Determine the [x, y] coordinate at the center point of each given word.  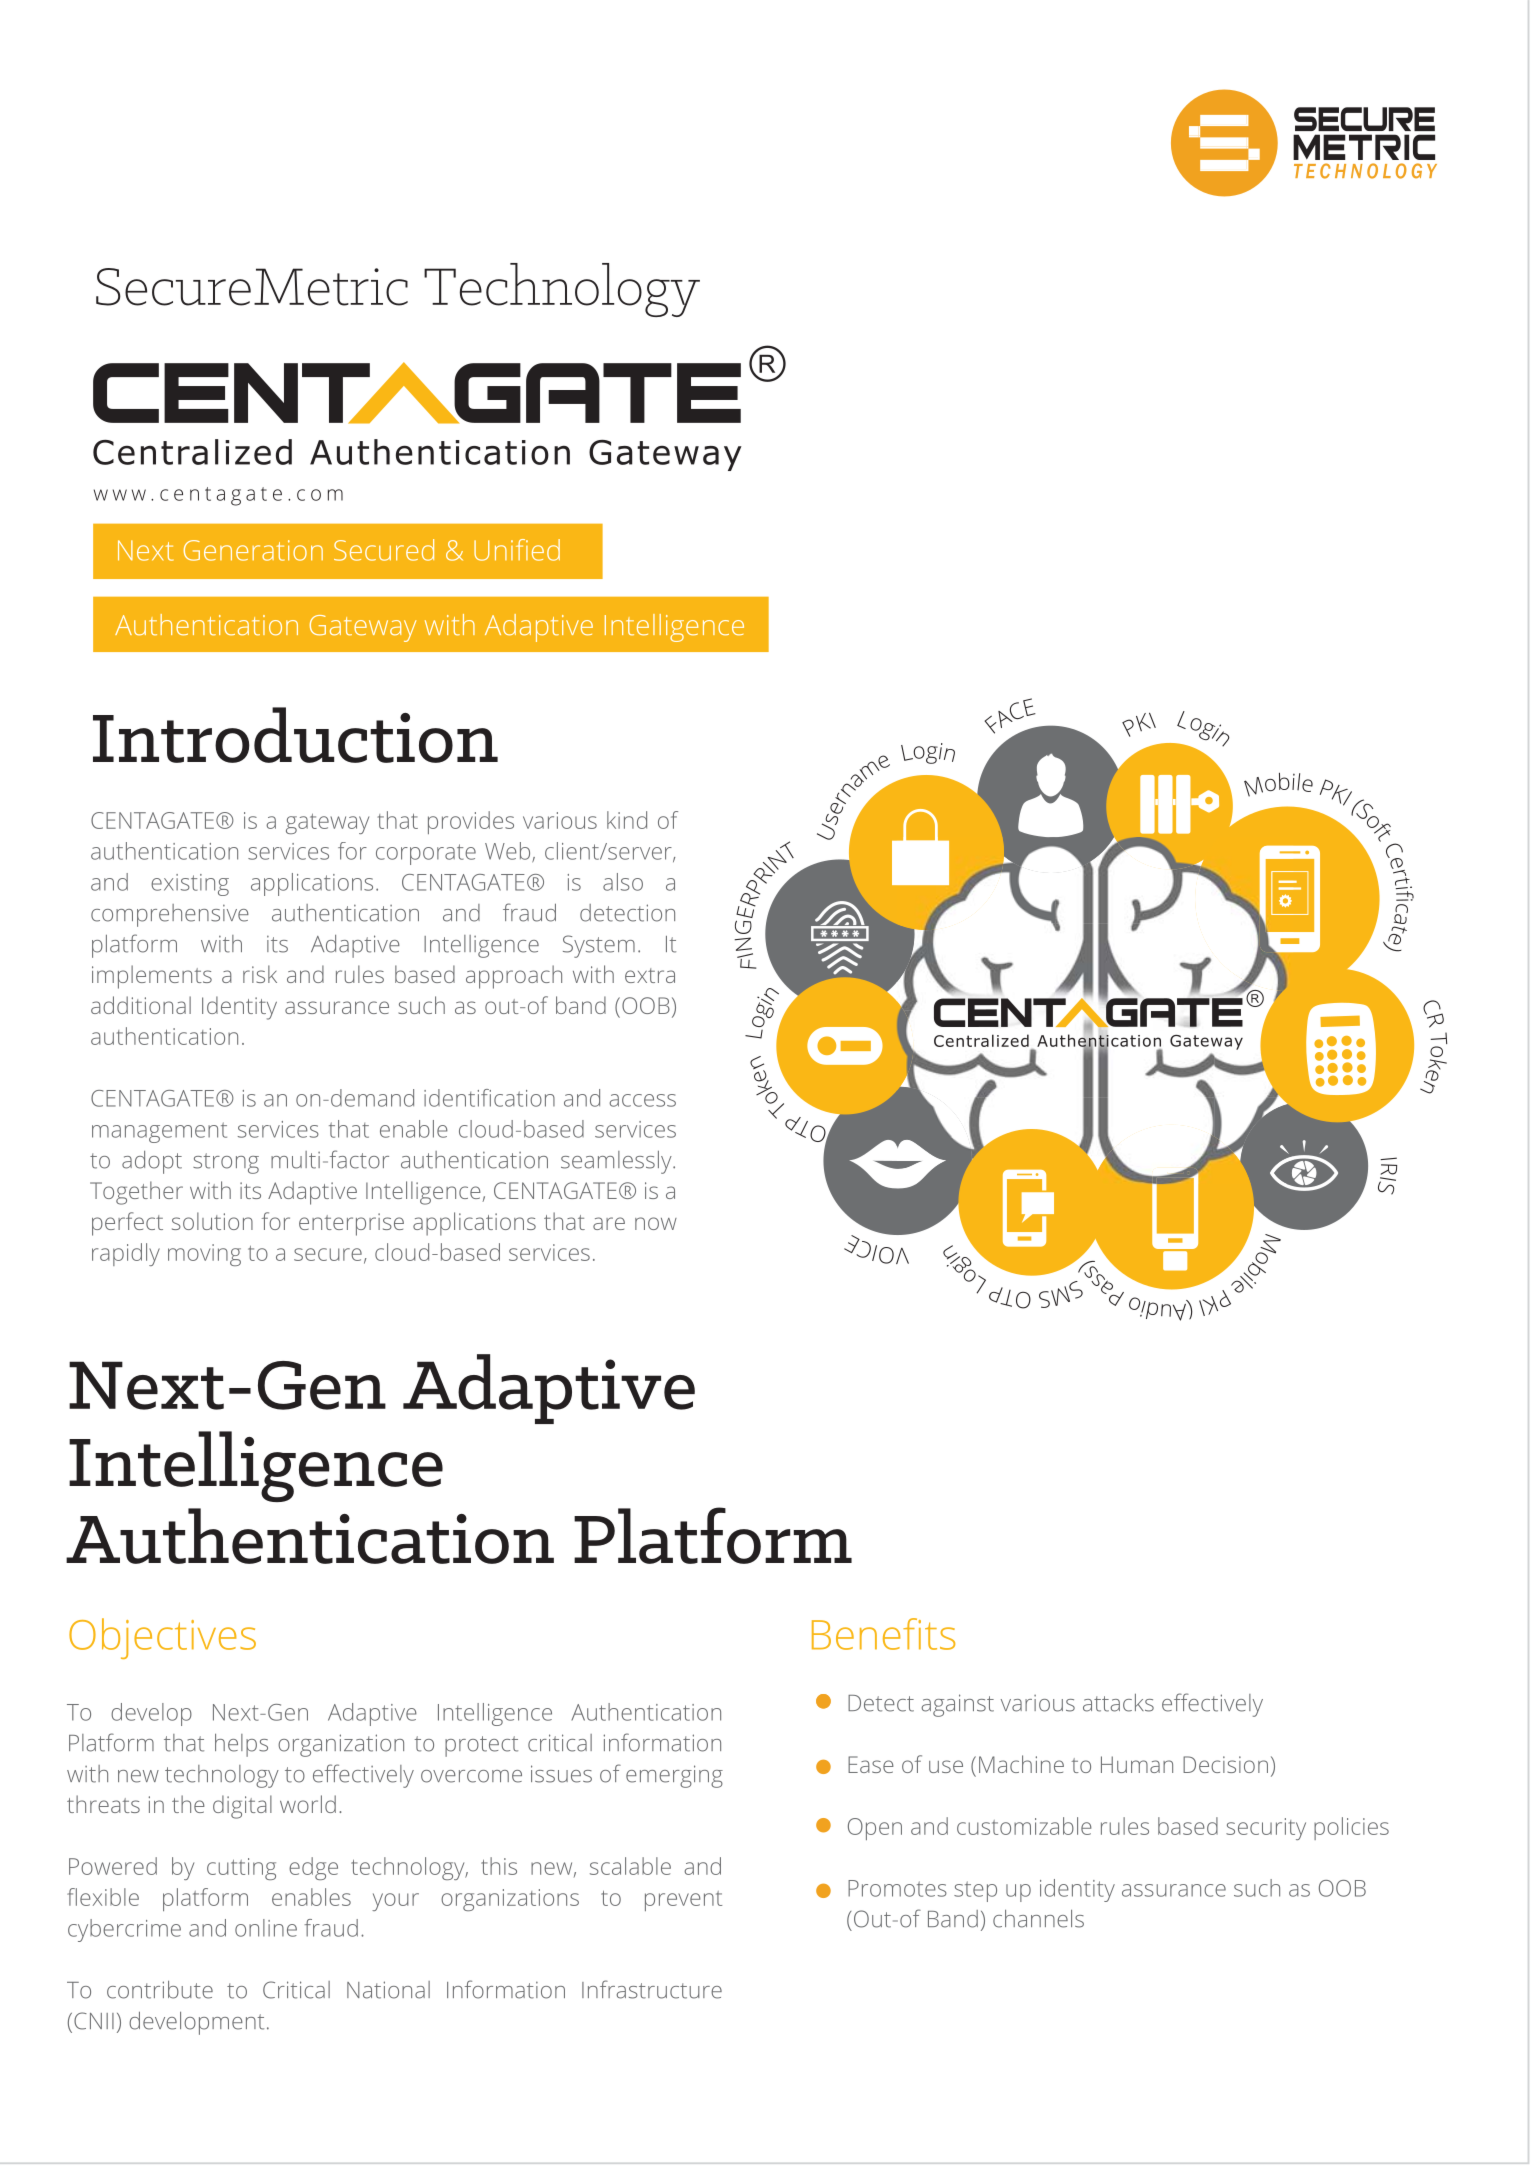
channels [1038, 1919]
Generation [253, 550]
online [266, 1928]
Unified [517, 550]
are [609, 1223]
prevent [683, 1901]
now [656, 1223]
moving [204, 1255]
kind [627, 820]
